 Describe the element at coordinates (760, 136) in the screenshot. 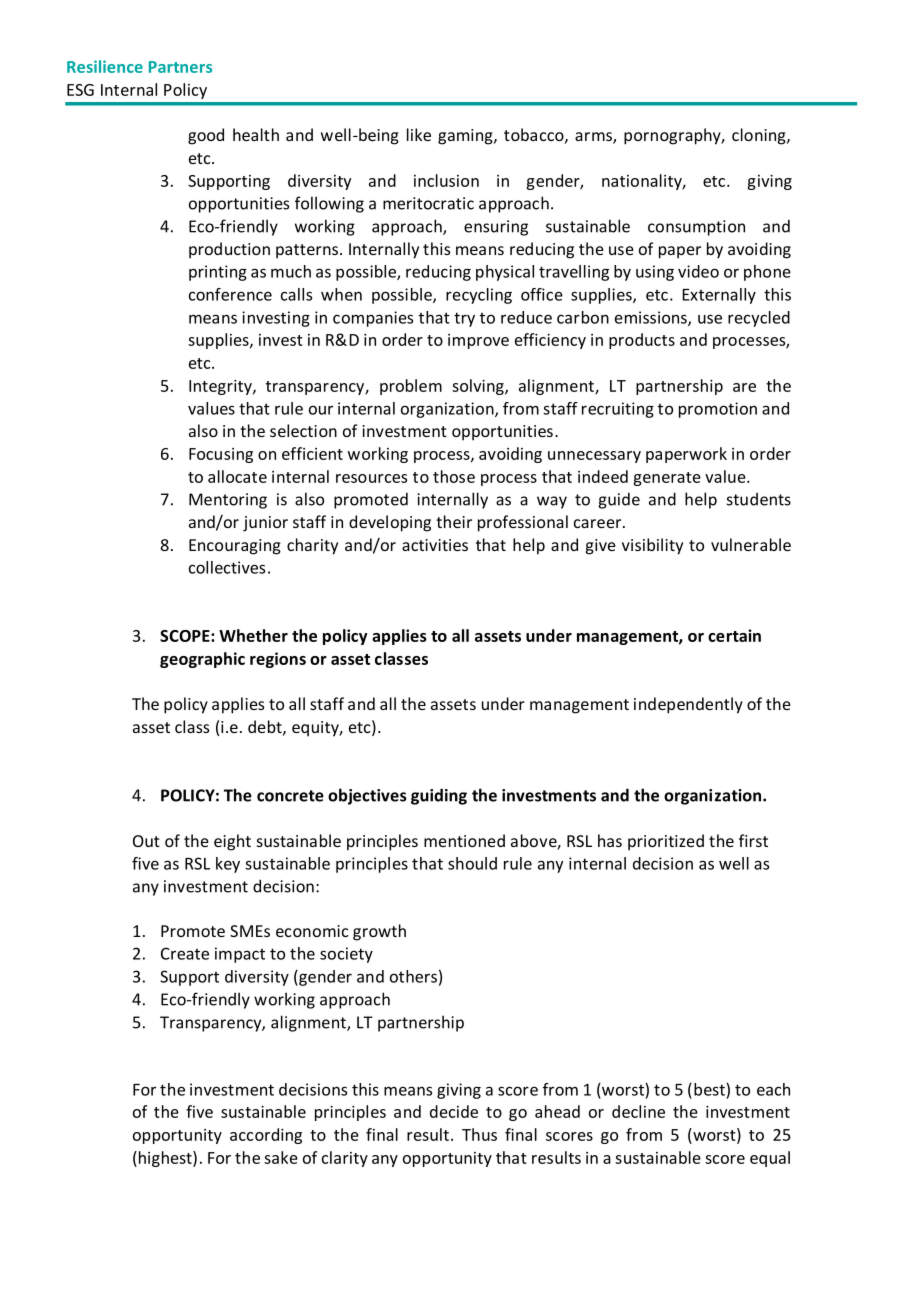

I see `cloning` at that location.
